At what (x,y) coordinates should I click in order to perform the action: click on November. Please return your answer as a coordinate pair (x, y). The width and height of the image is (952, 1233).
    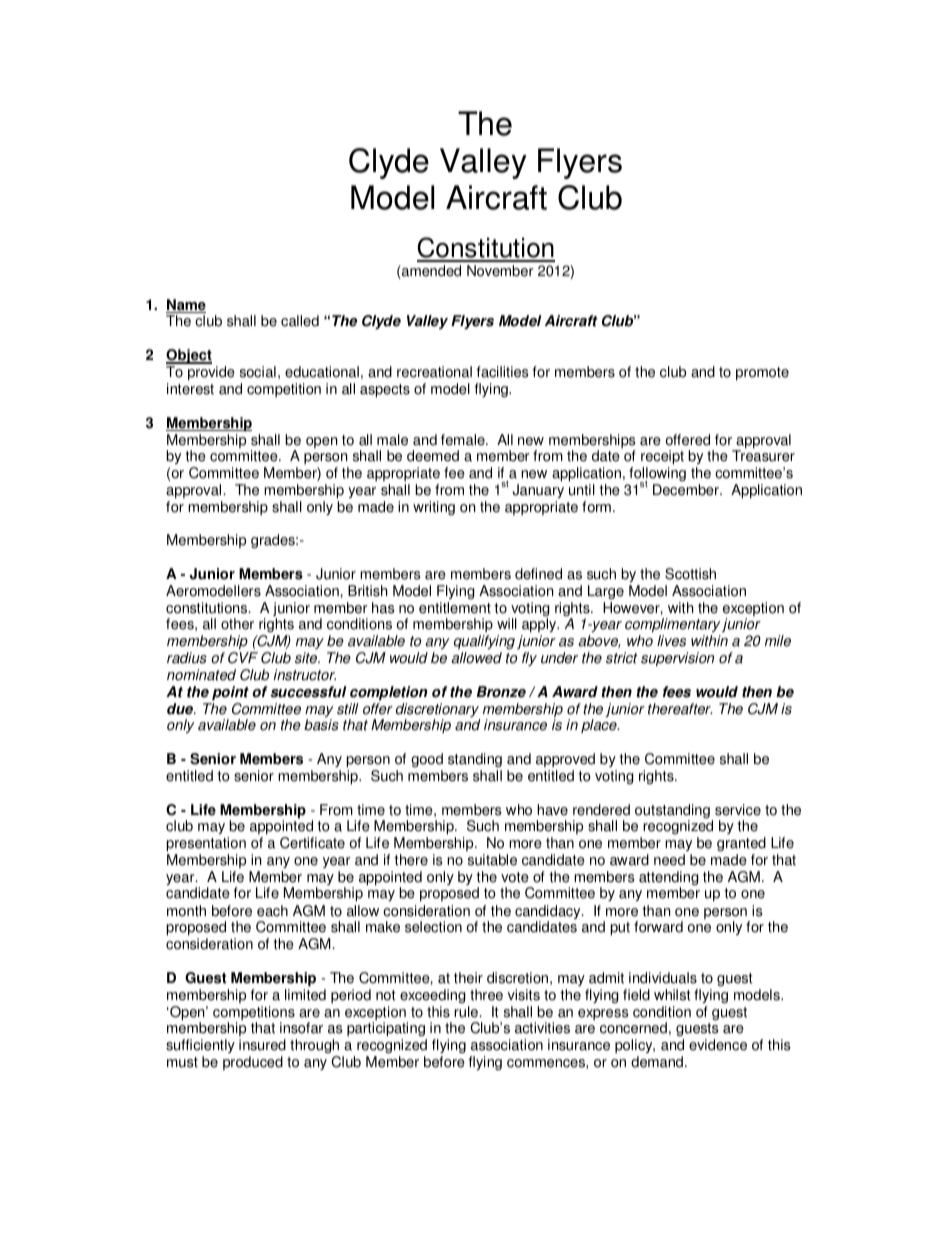
    Looking at the image, I should click on (500, 271).
